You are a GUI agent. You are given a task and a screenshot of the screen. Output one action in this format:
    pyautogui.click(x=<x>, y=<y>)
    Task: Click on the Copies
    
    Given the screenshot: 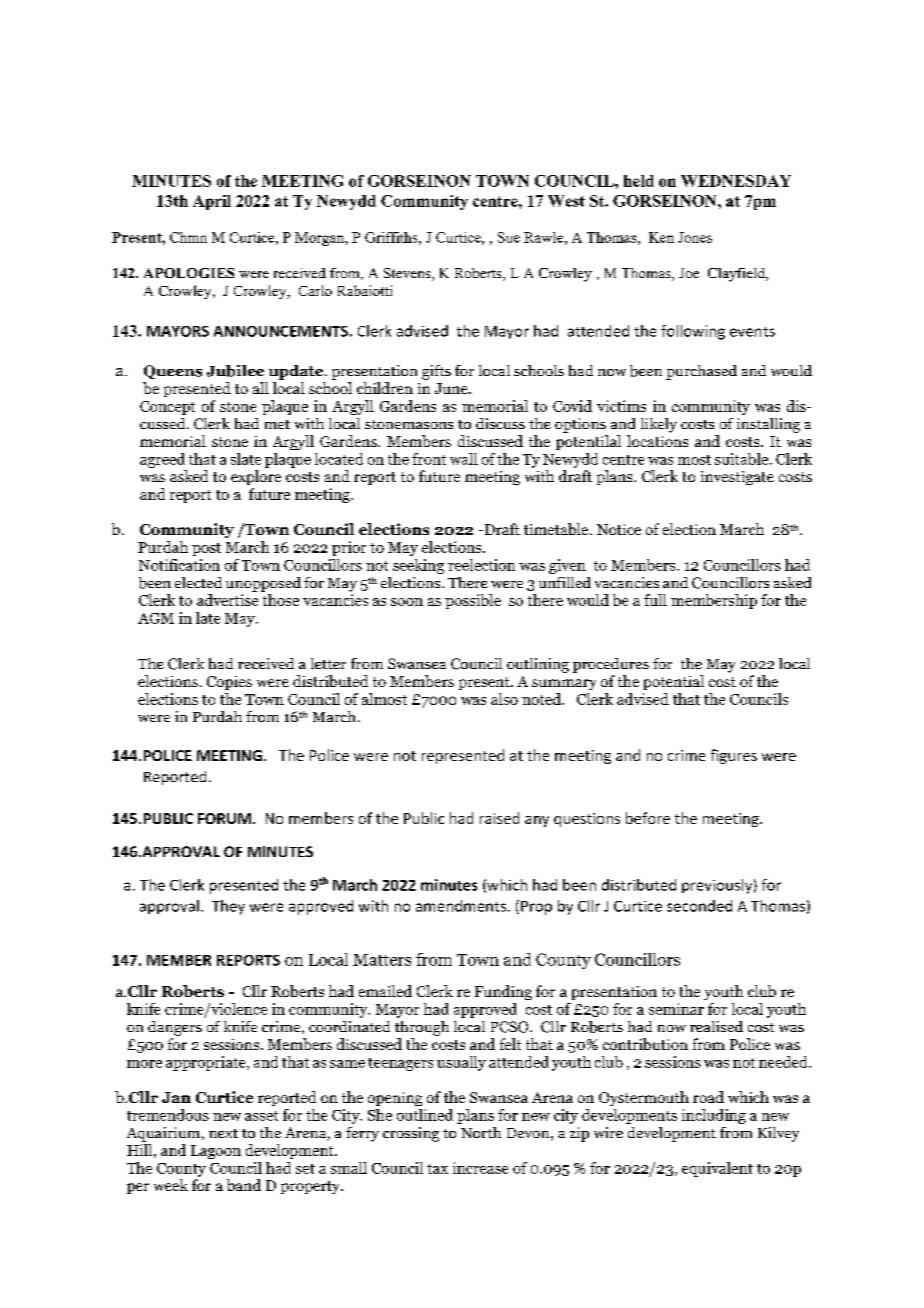 What is the action you would take?
    pyautogui.click(x=229, y=683)
